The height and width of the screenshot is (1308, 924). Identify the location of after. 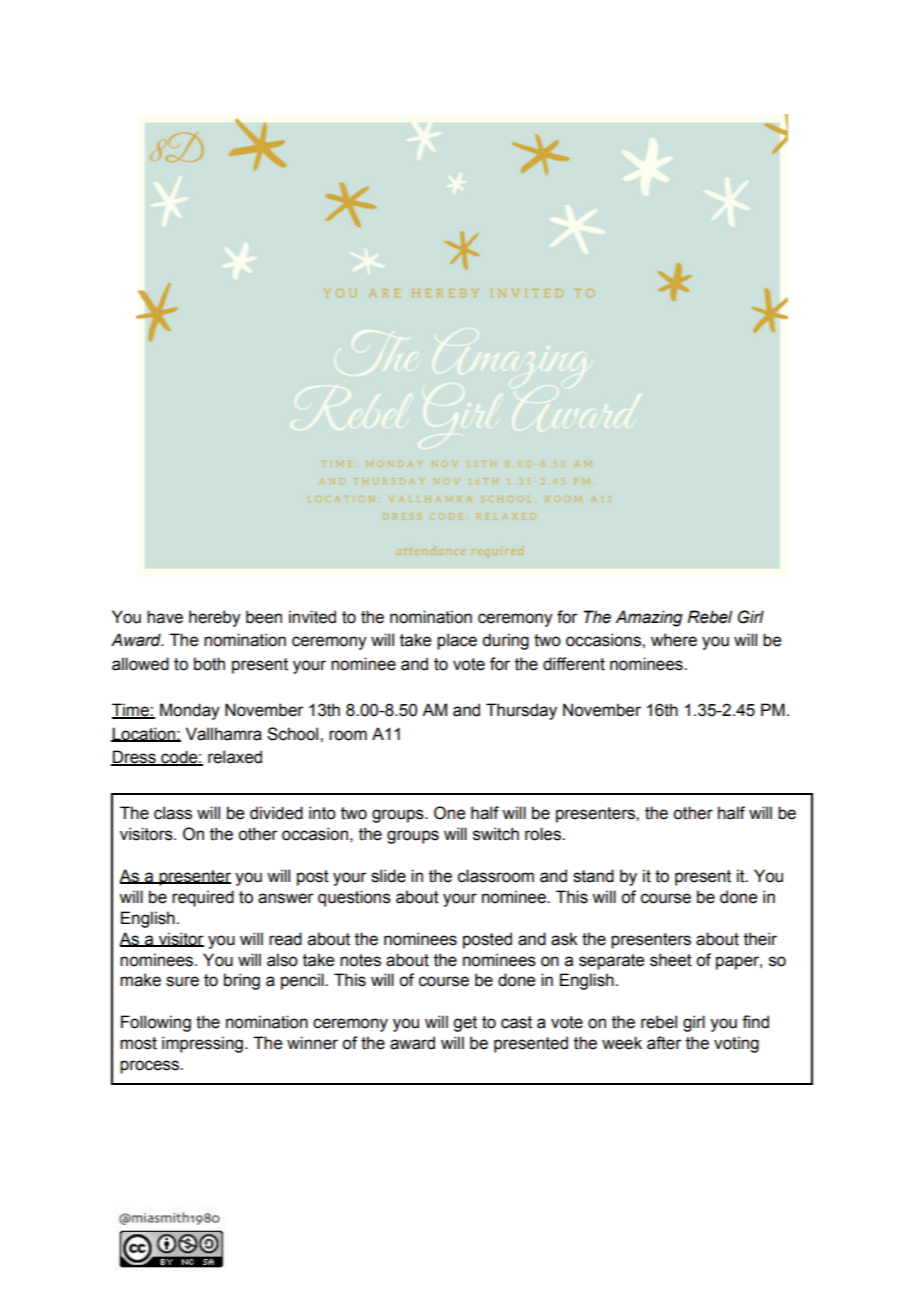
(664, 1043).
